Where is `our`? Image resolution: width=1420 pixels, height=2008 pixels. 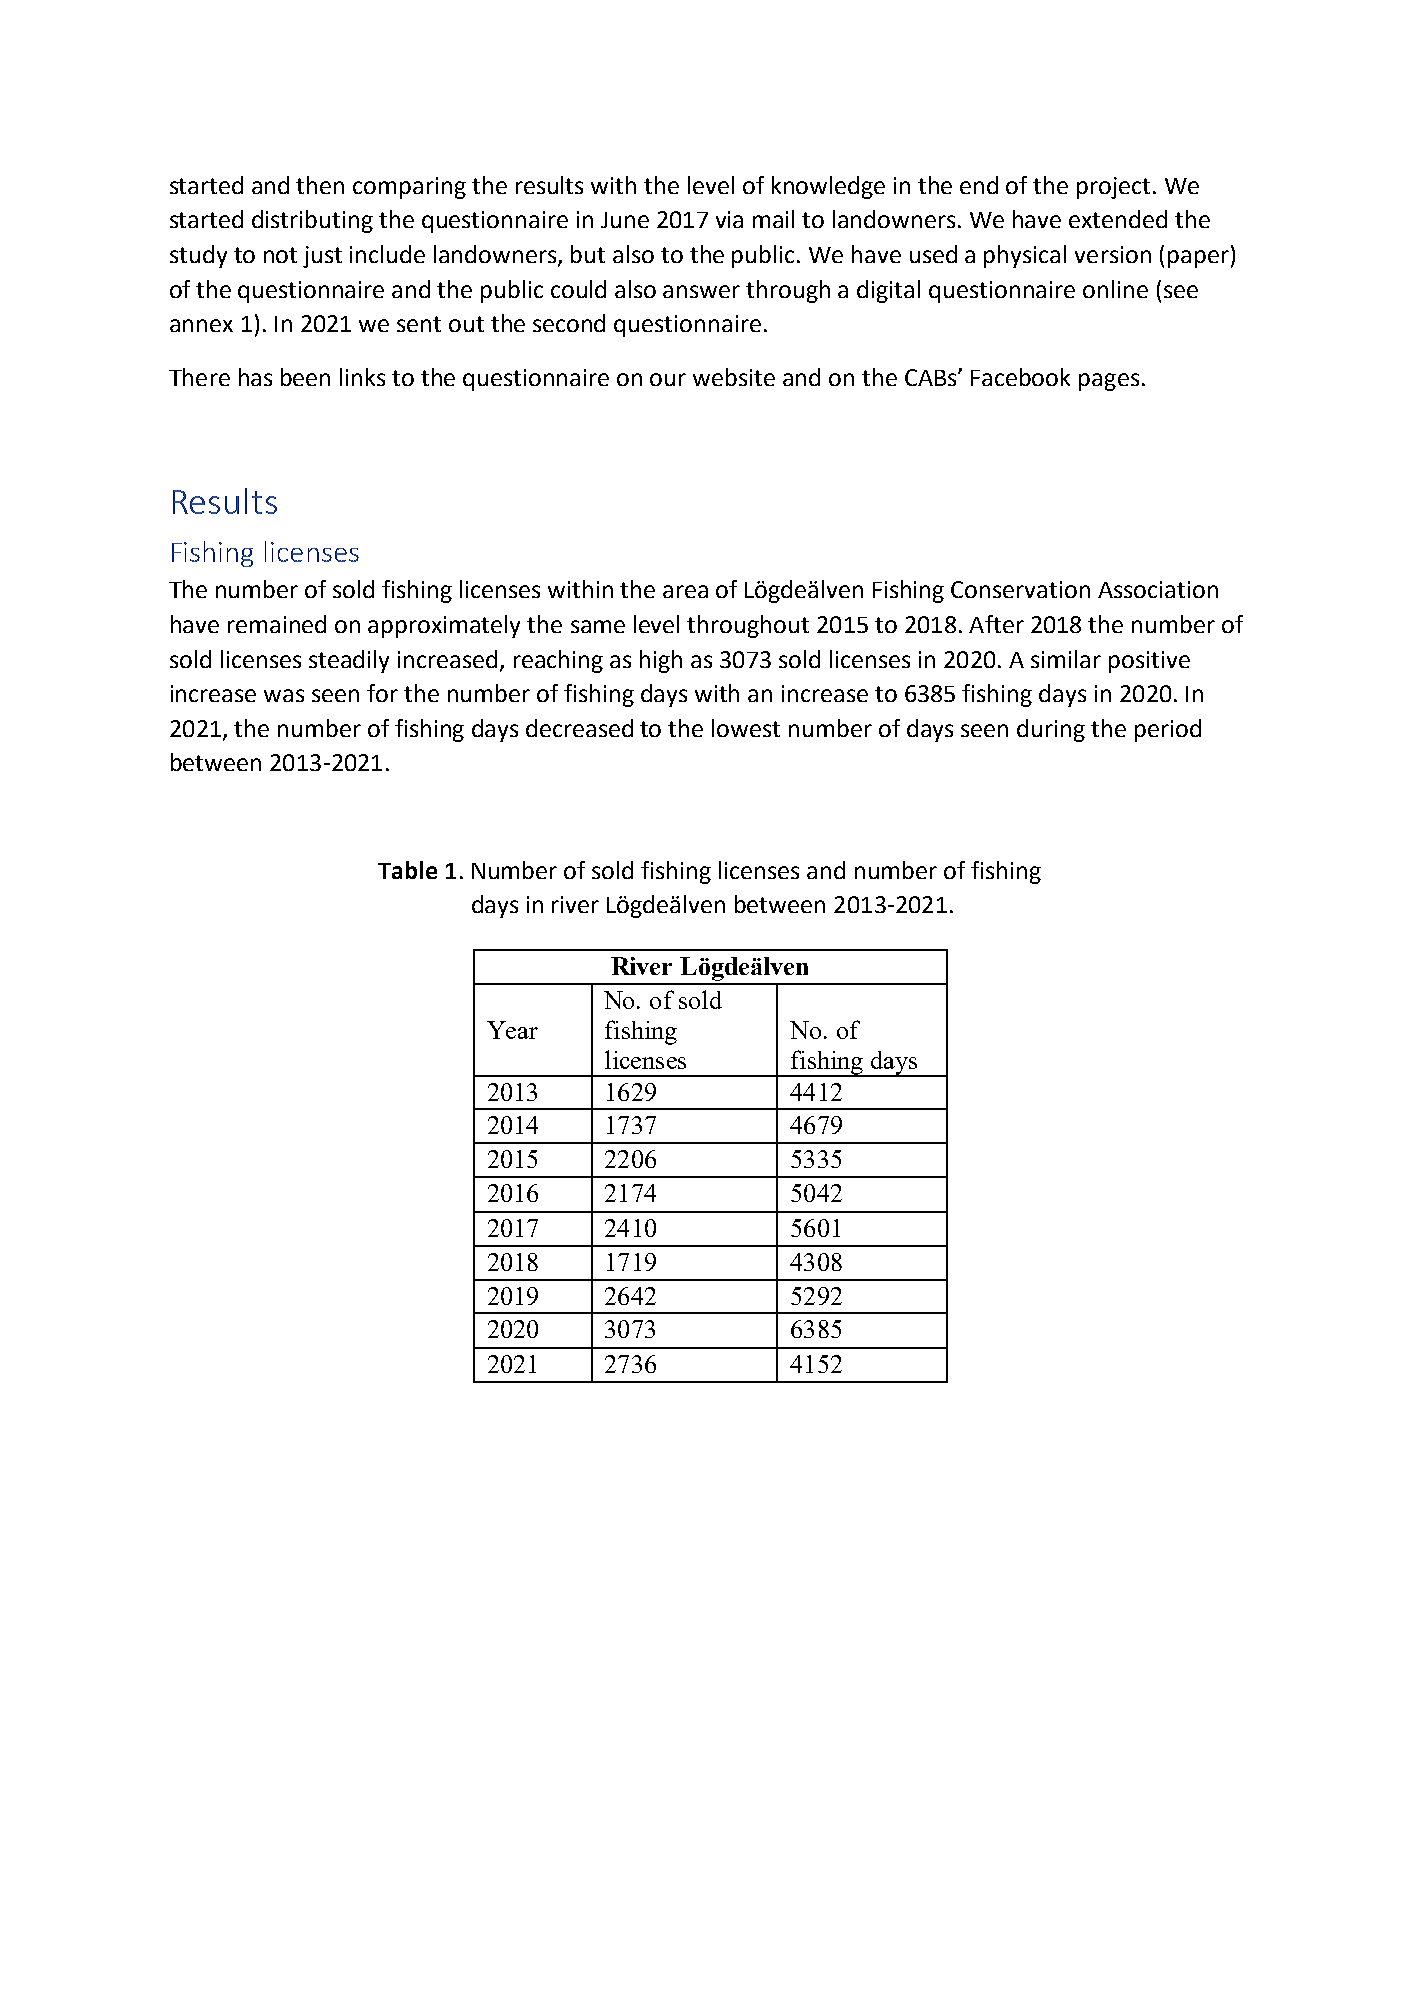 our is located at coordinates (668, 379).
